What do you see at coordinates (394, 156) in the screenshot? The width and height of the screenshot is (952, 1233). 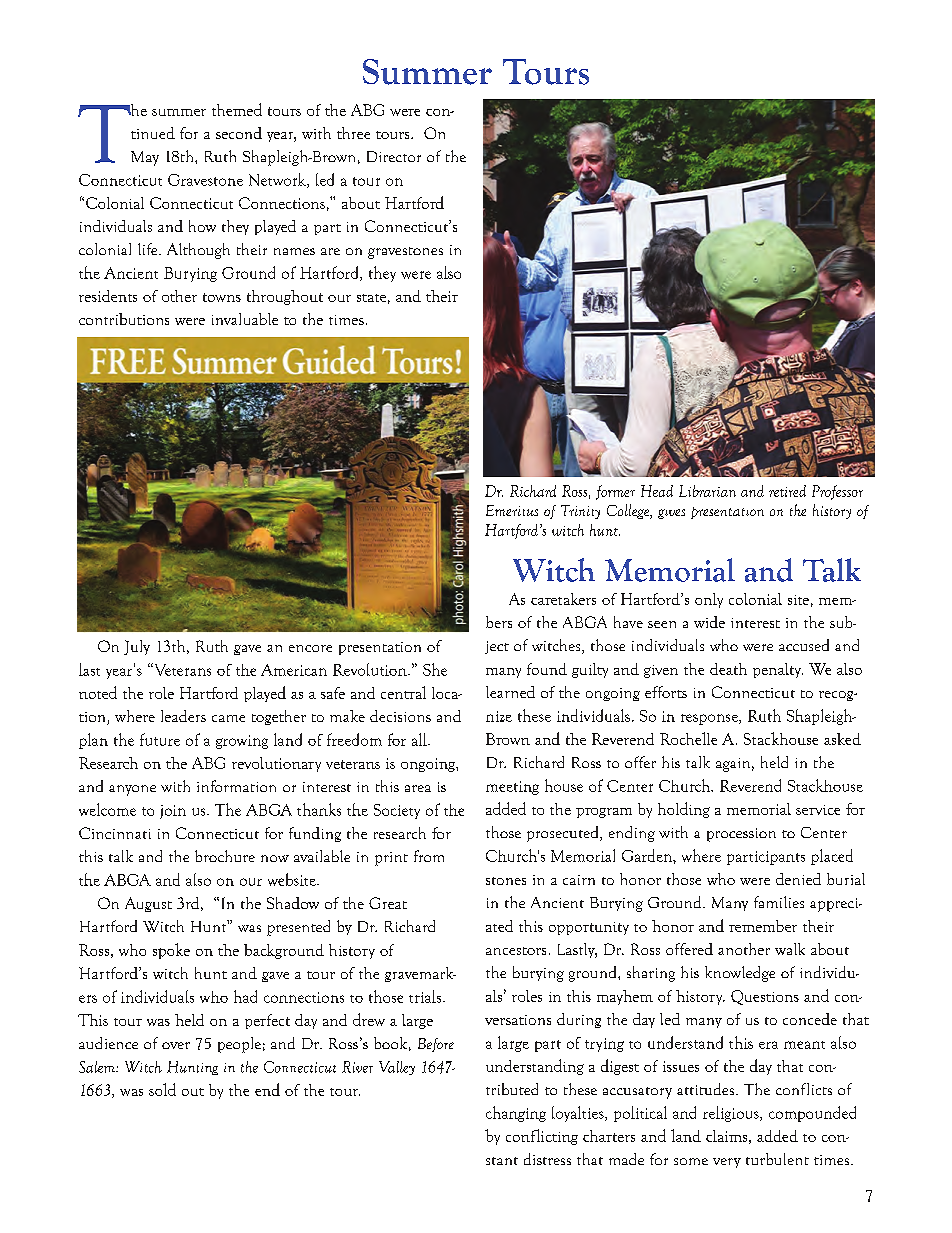 I see `Director` at bounding box center [394, 156].
